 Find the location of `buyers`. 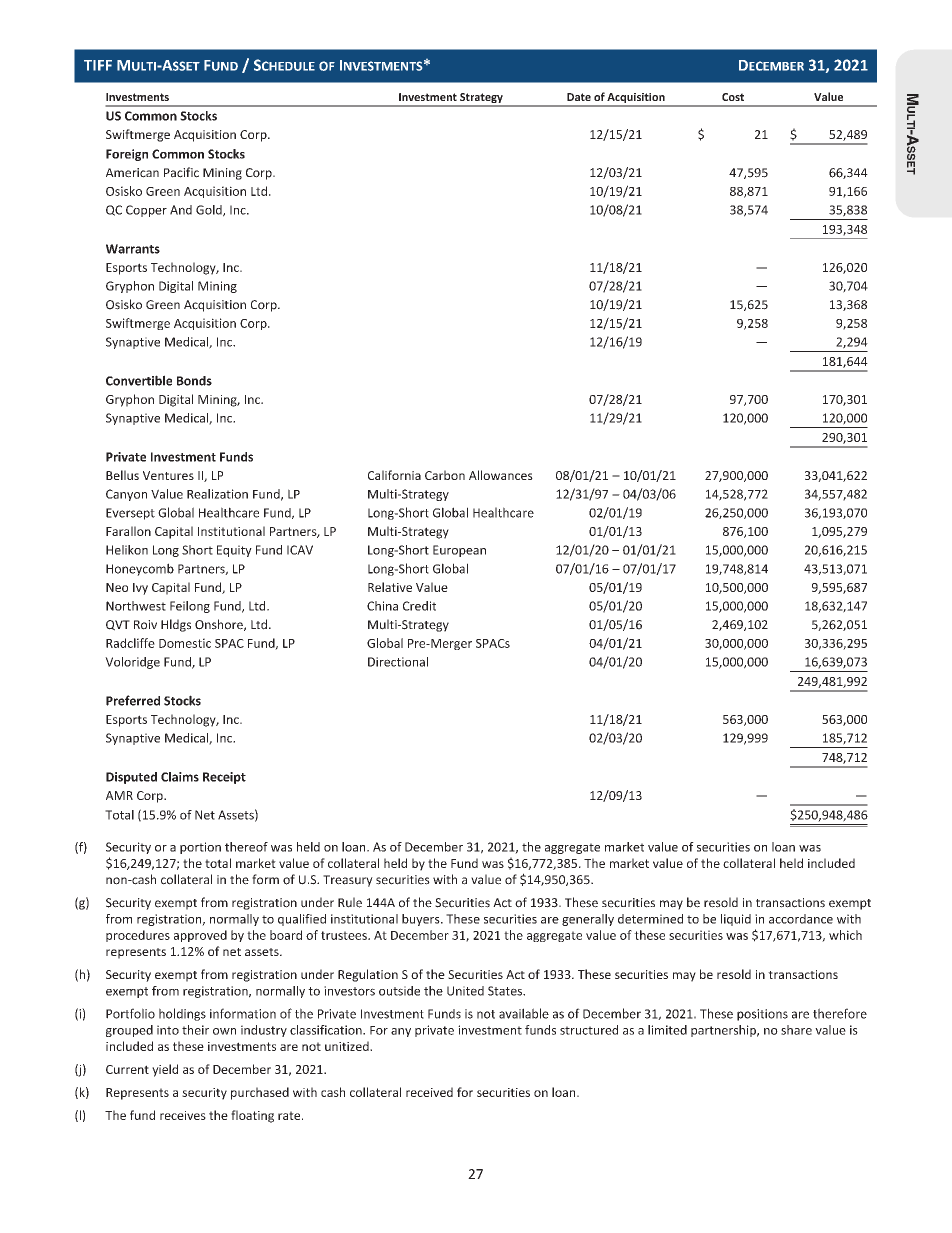

buyers is located at coordinates (422, 920).
